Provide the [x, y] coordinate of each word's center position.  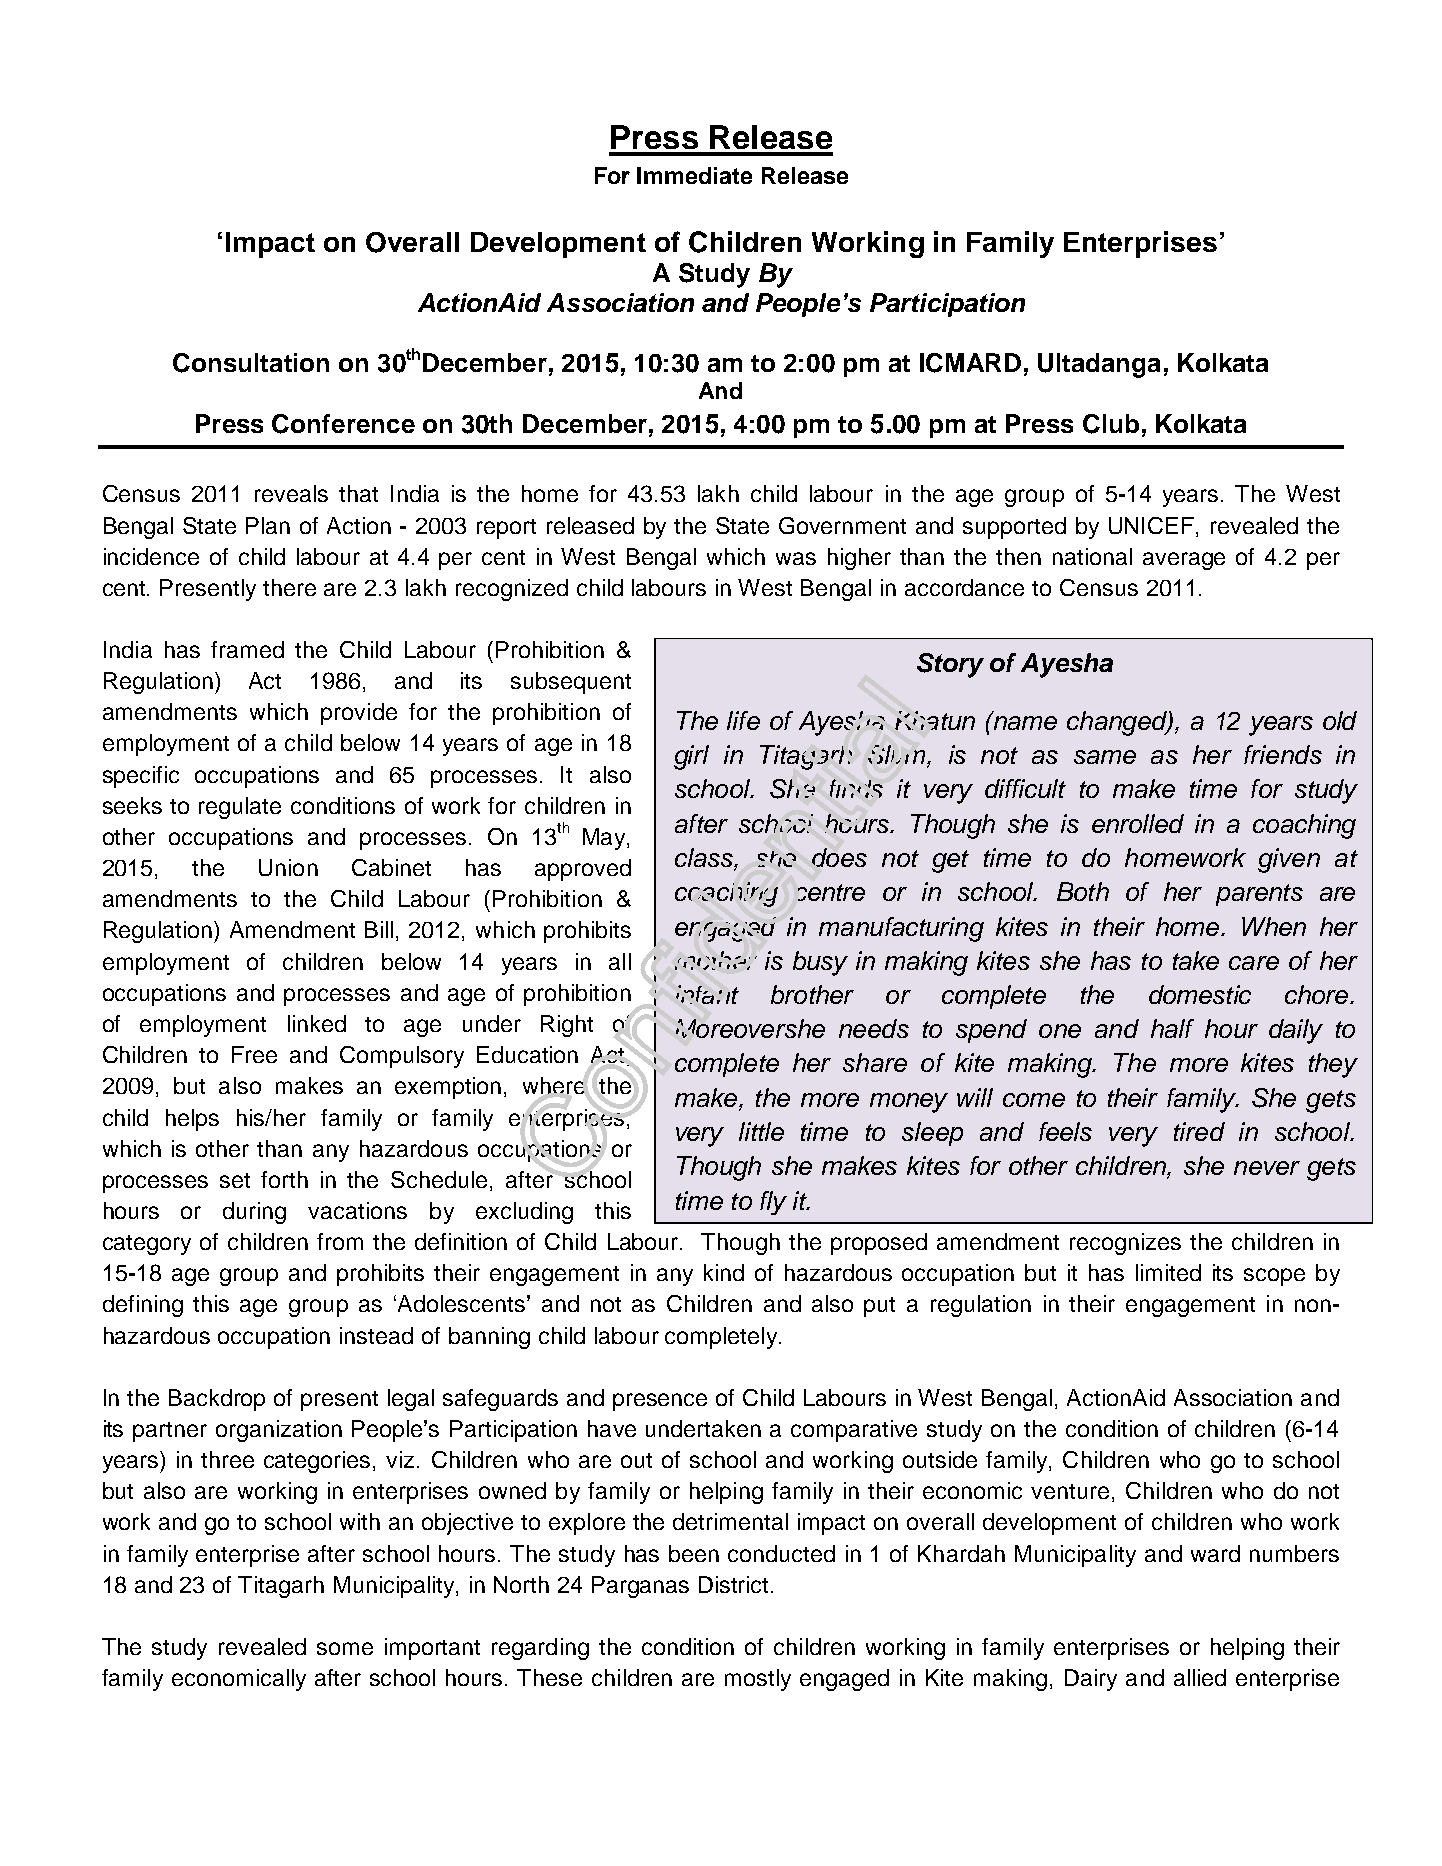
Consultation [251, 363]
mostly [758, 1680]
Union [288, 867]
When [1274, 926]
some [345, 1648]
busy [820, 963]
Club [1111, 424]
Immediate [694, 175]
